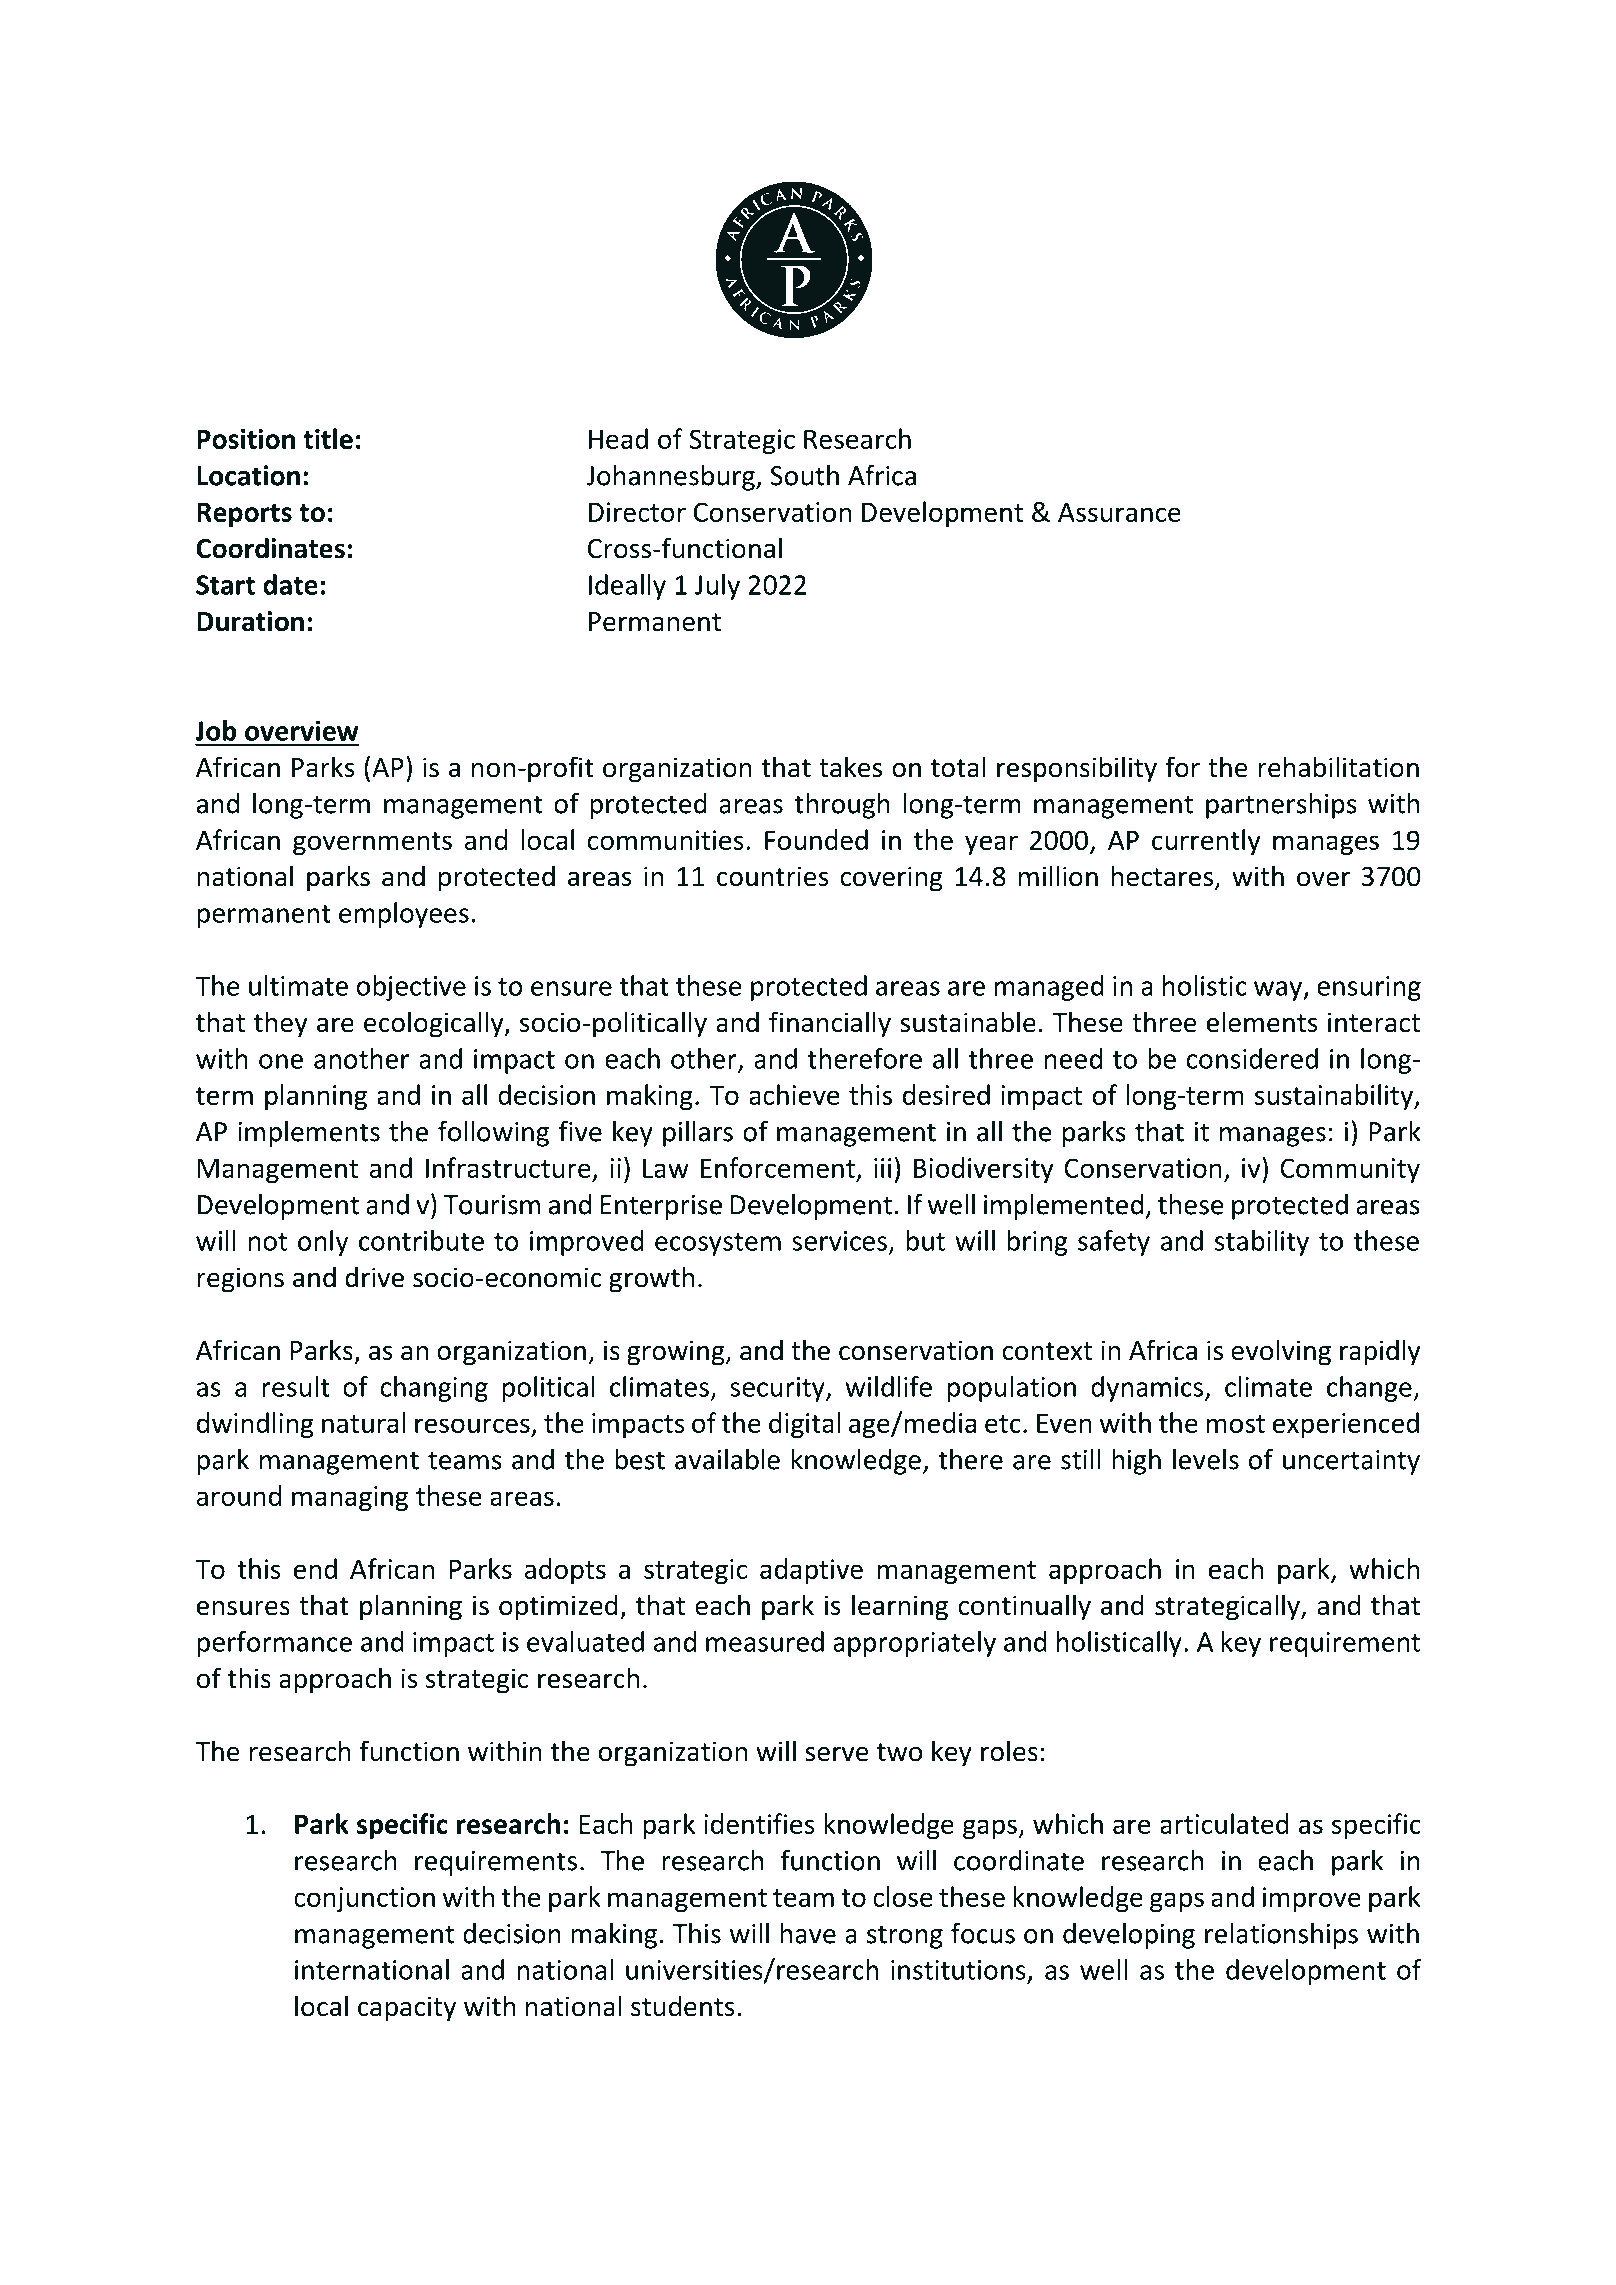  What do you see at coordinates (1206, 842) in the screenshot?
I see `currently` at bounding box center [1206, 842].
